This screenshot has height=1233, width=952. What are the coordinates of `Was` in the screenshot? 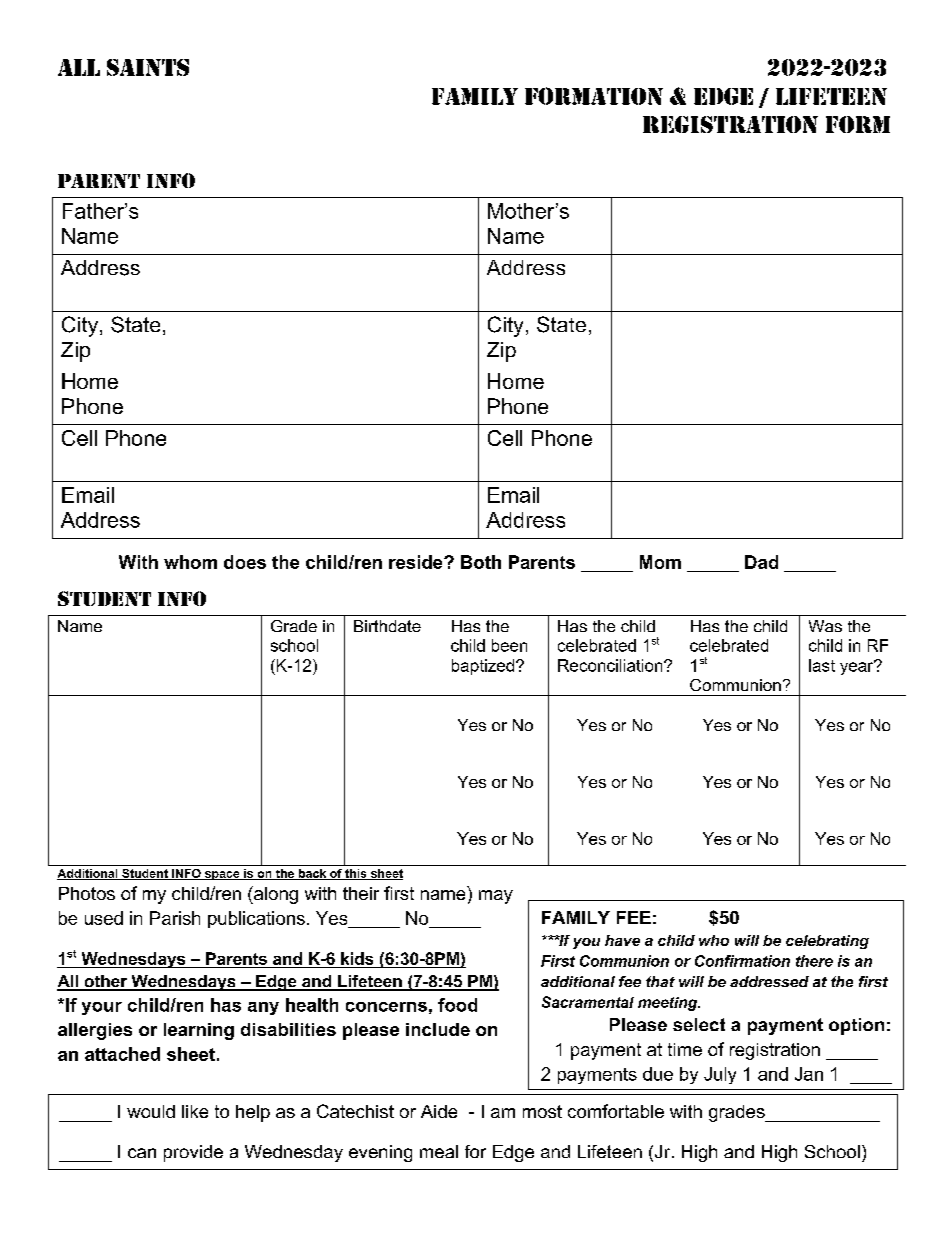 It's located at (825, 626).
